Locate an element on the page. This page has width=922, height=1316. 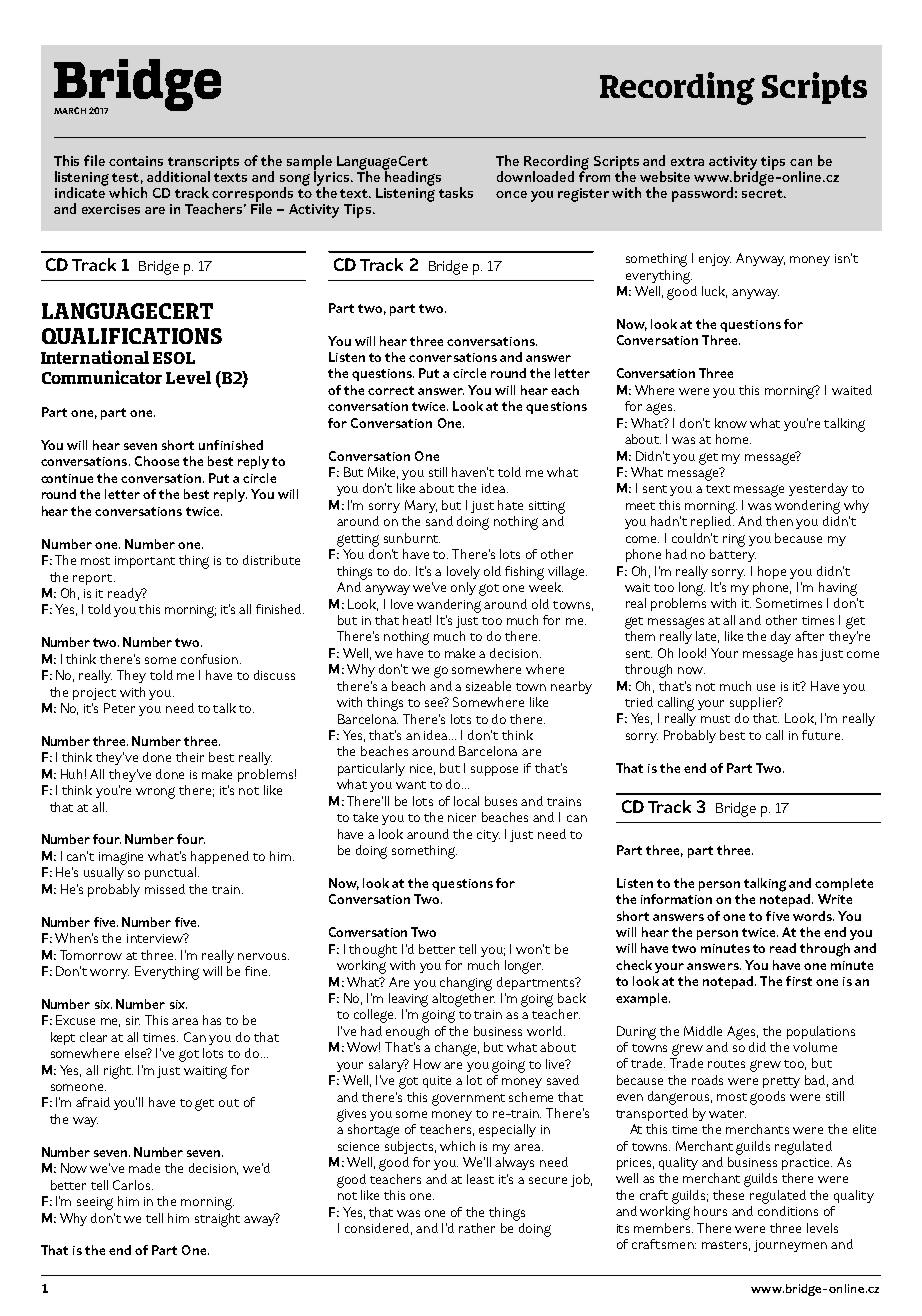
complete is located at coordinates (844, 884).
